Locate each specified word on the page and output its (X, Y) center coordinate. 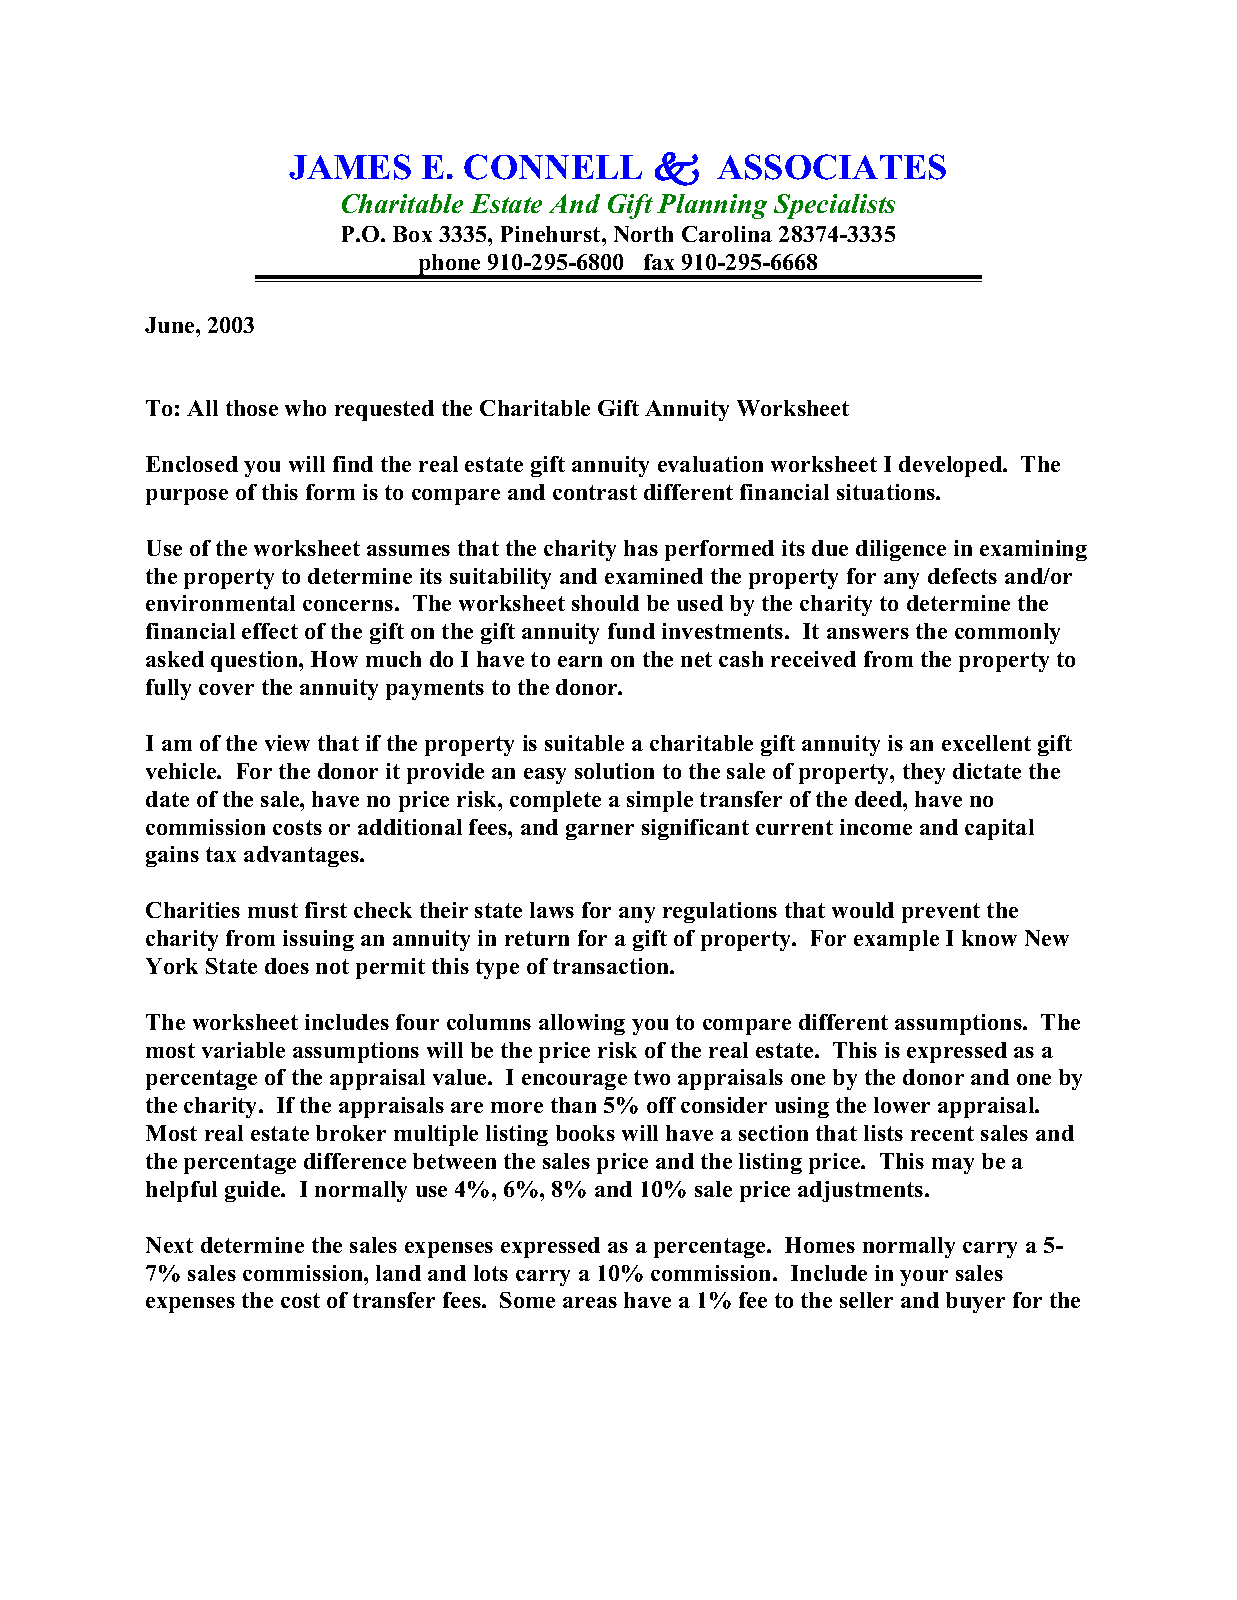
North (643, 234)
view (287, 743)
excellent (986, 743)
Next (169, 1245)
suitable (584, 743)
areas (590, 1302)
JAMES (350, 167)
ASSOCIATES (831, 167)
